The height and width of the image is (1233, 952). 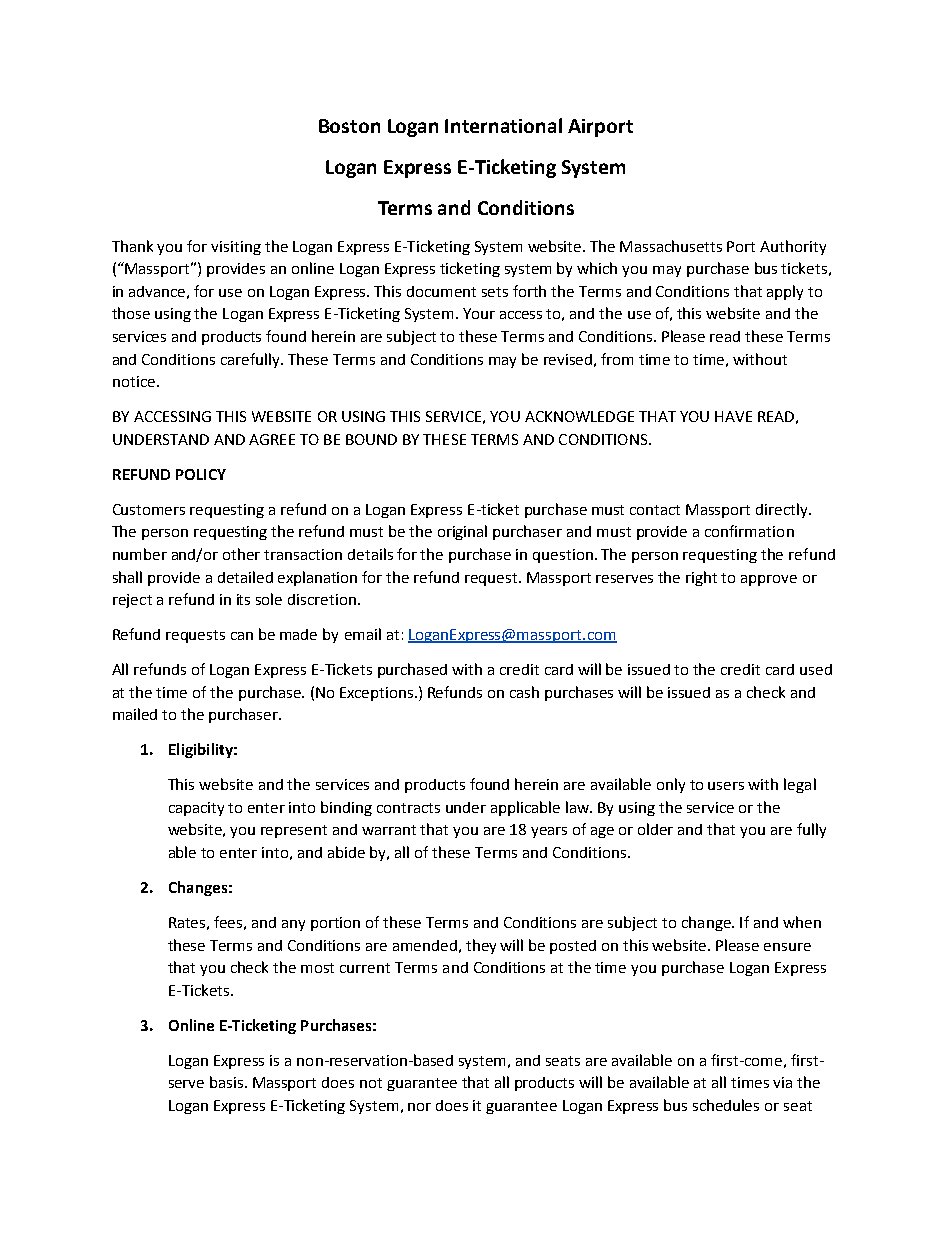 What do you see at coordinates (726, 1105) in the image?
I see `schedules` at bounding box center [726, 1105].
